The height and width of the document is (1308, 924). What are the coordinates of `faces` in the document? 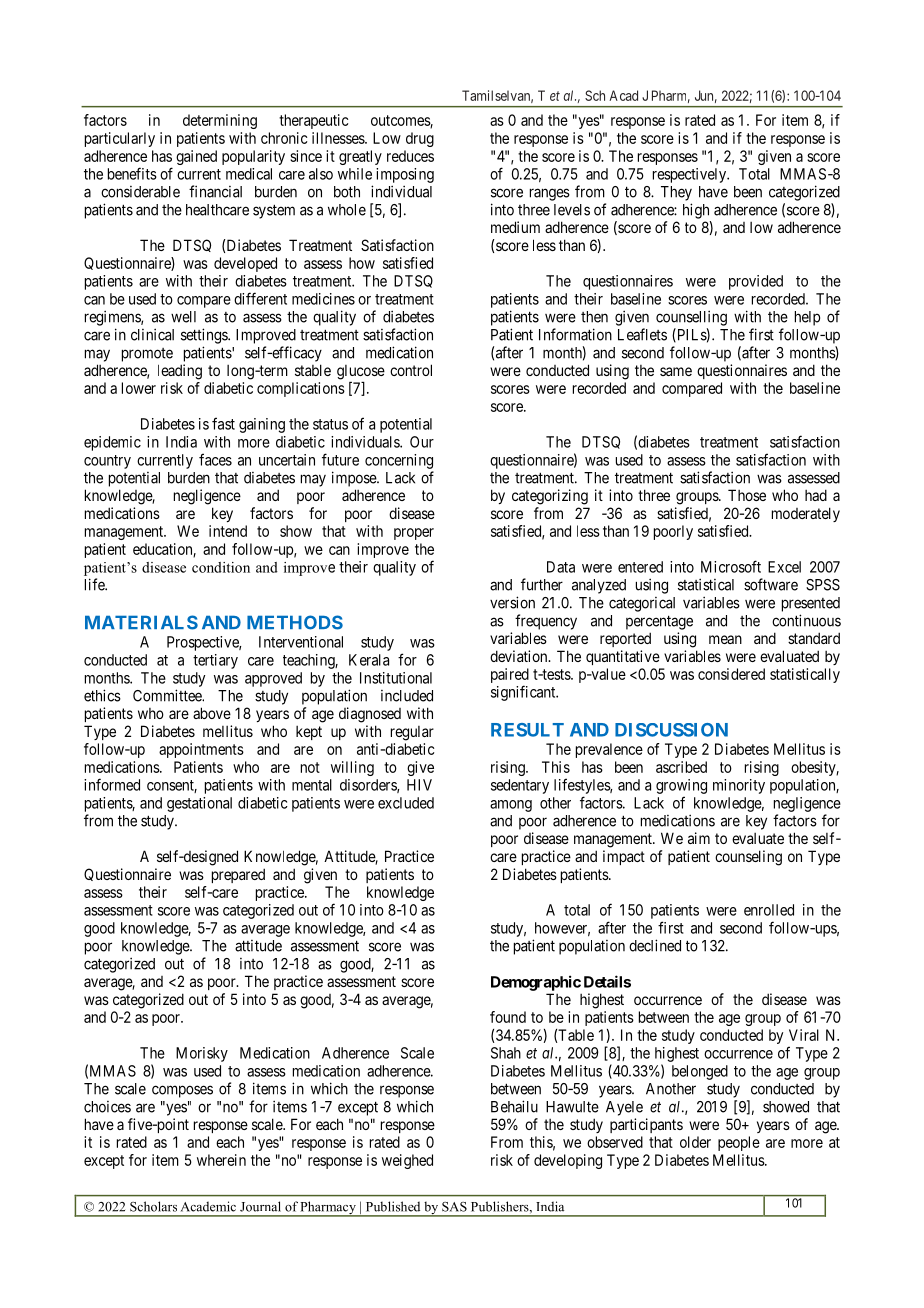 It's located at (215, 459).
